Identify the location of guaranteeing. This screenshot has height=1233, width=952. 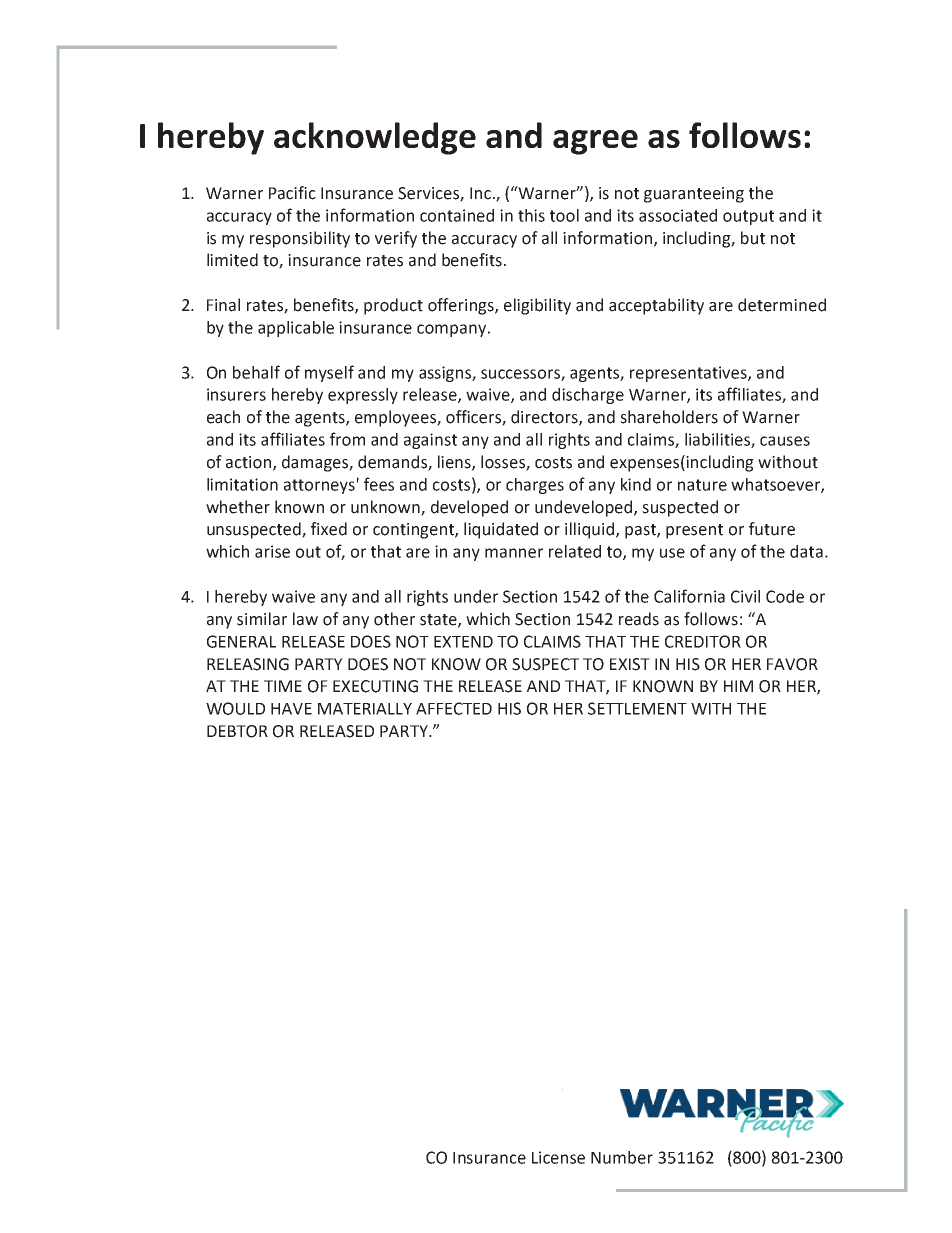
(694, 195).
